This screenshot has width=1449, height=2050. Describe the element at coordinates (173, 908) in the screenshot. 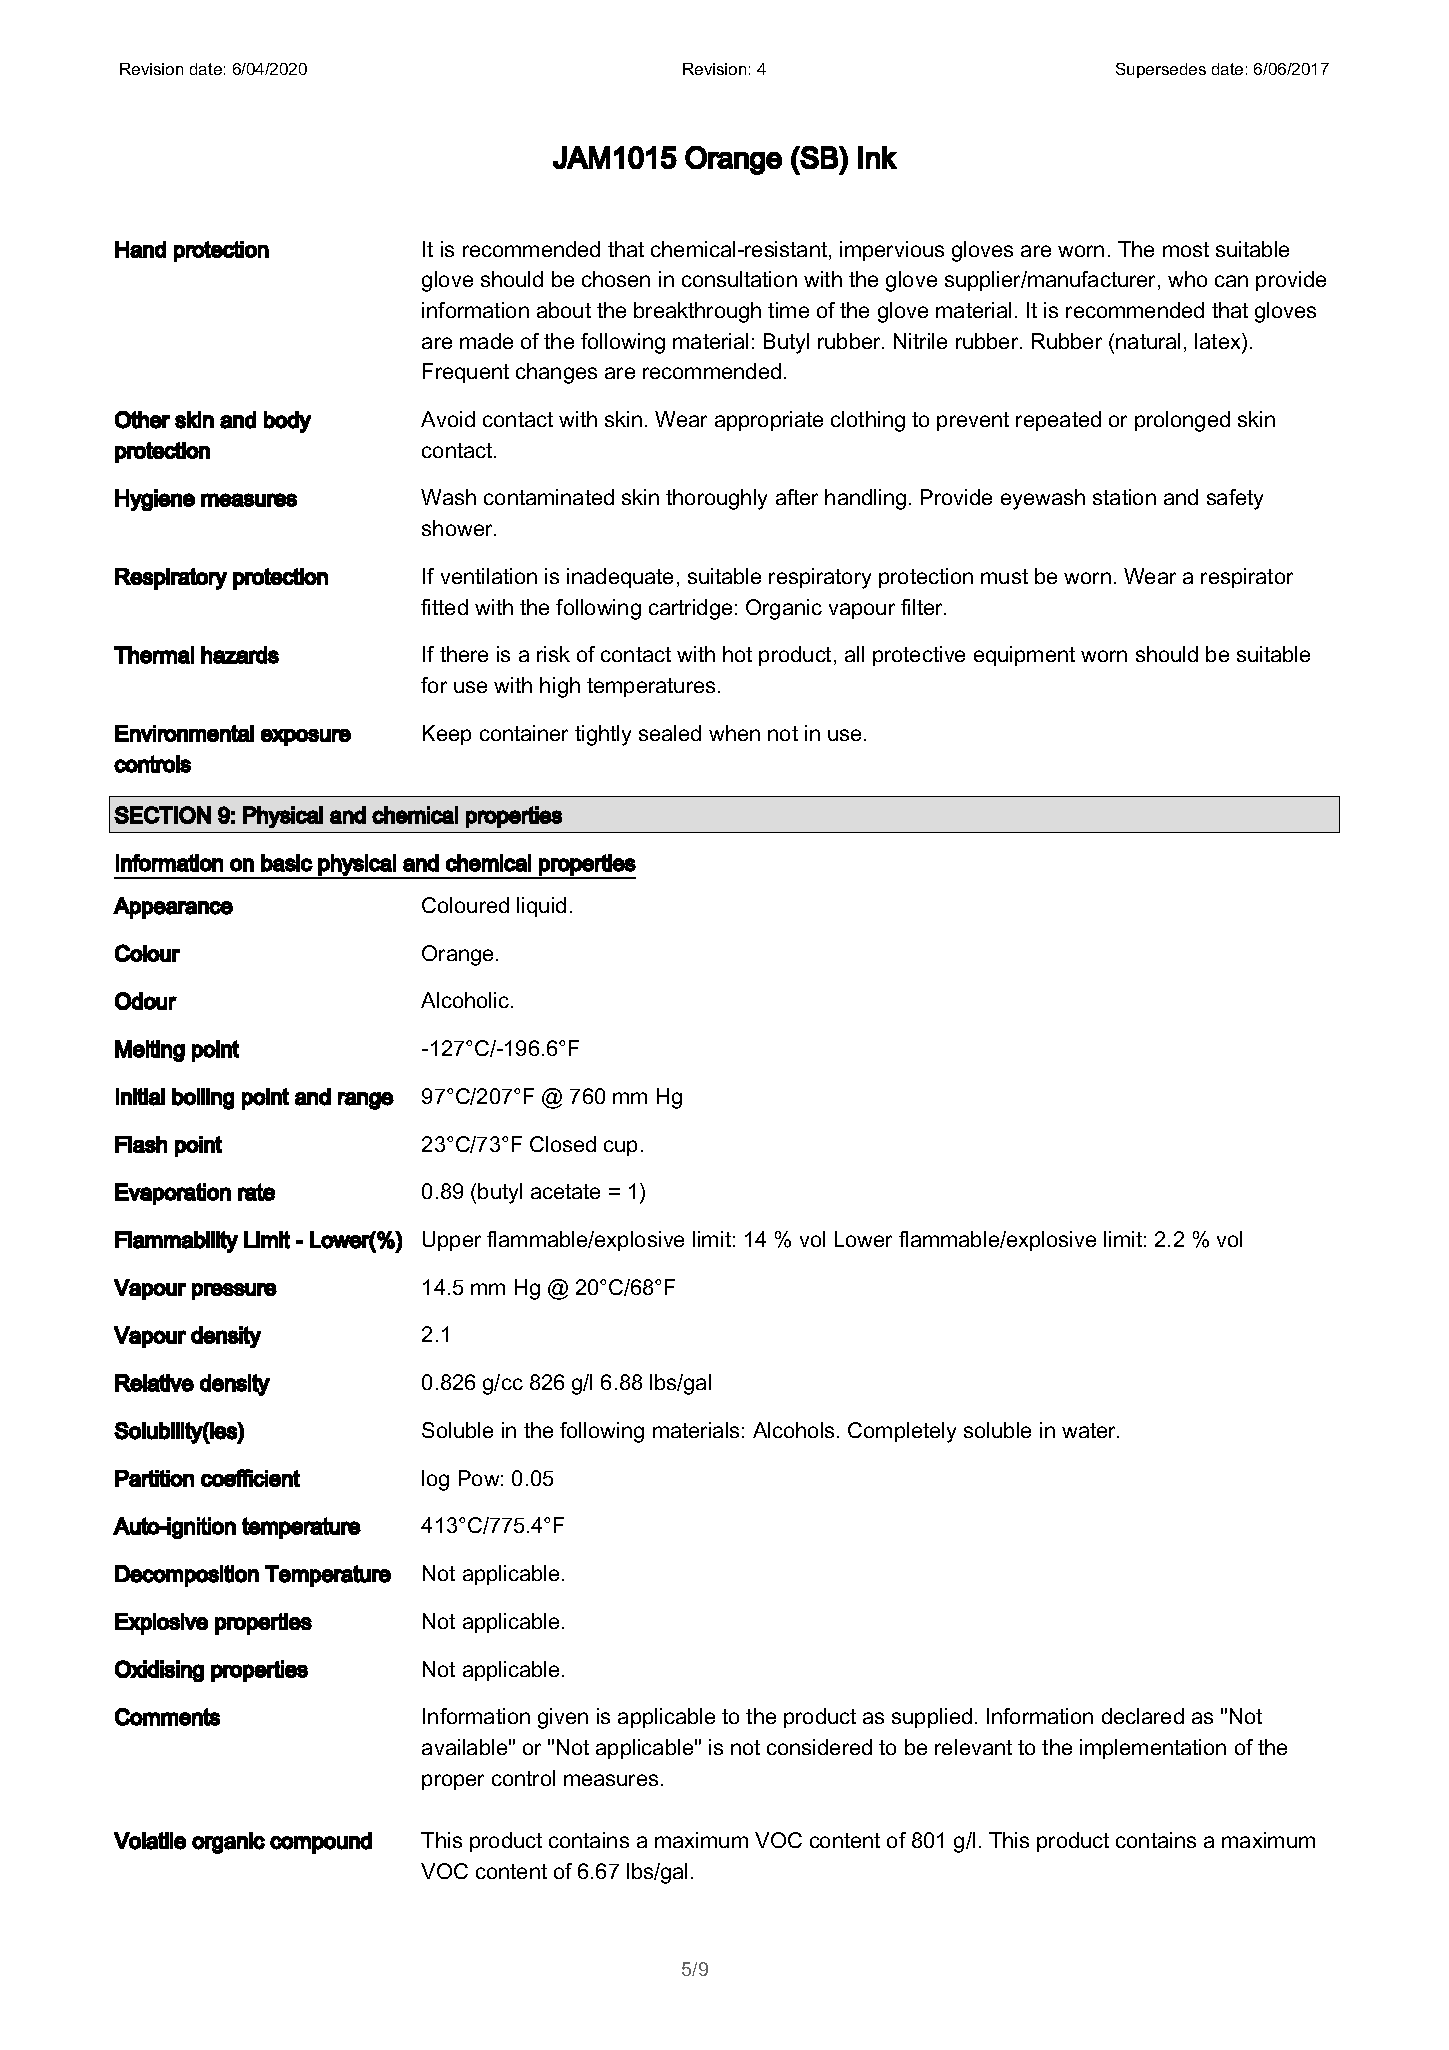

I see `Appearance` at that location.
